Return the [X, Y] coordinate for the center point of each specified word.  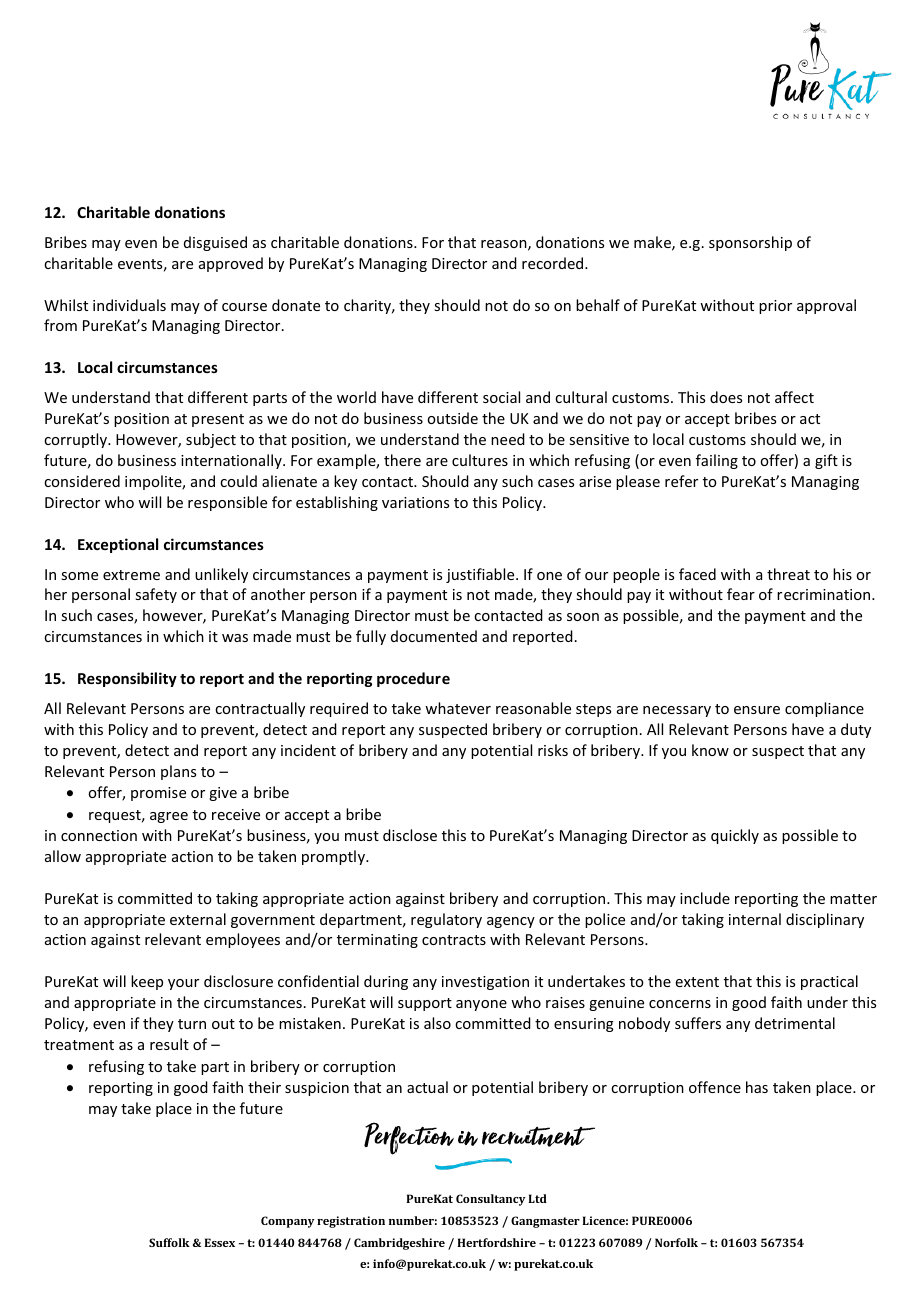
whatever [458, 708]
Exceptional [118, 545]
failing [717, 461]
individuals [129, 305]
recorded [554, 263]
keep [147, 982]
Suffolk [169, 1242]
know [710, 750]
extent [697, 982]
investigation [485, 983]
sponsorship [750, 243]
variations [415, 502]
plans [178, 772]
